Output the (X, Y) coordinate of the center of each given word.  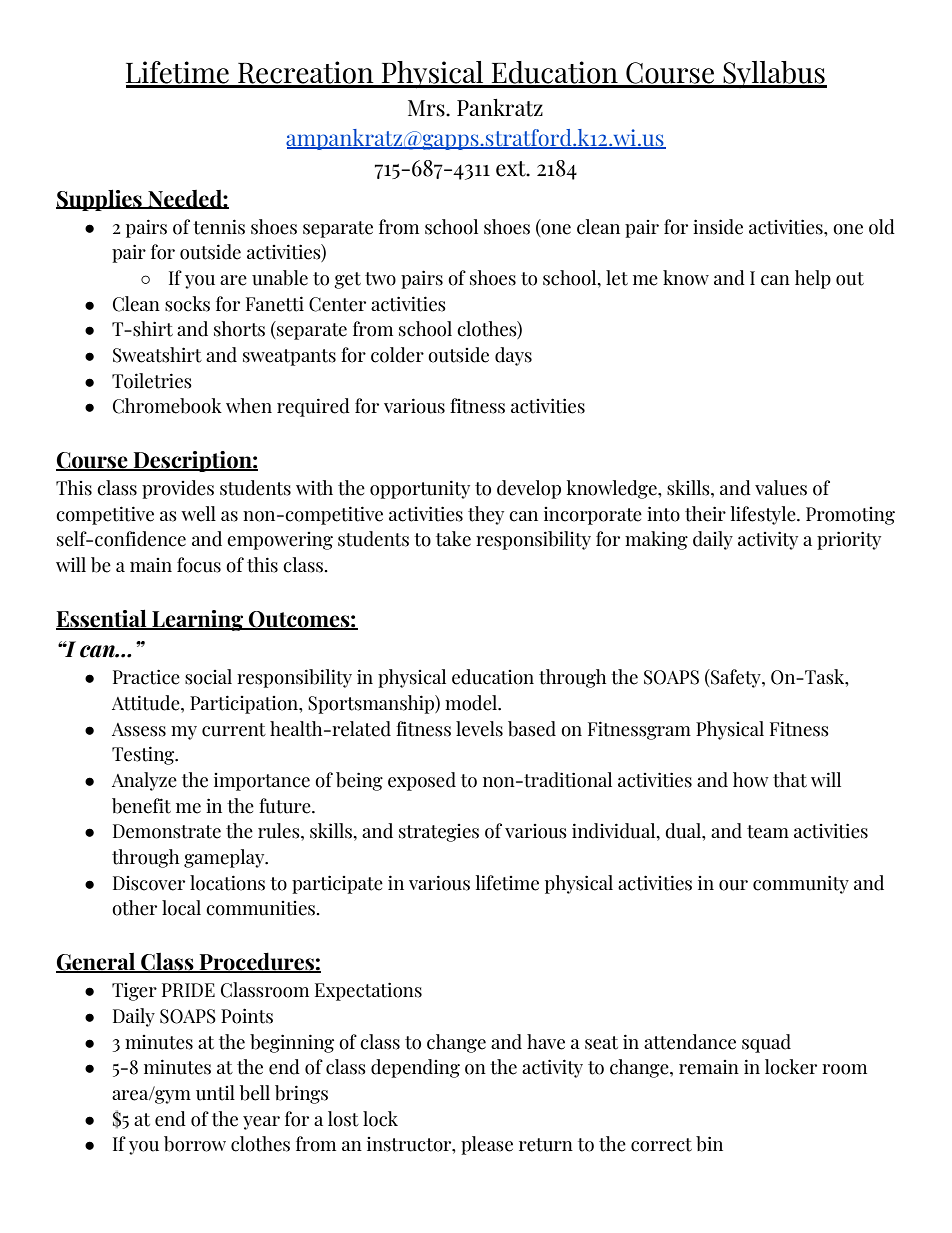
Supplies (100, 200)
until (215, 1093)
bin (709, 1144)
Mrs (427, 108)
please (487, 1145)
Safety (736, 678)
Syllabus (774, 75)
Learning (198, 620)
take (453, 539)
